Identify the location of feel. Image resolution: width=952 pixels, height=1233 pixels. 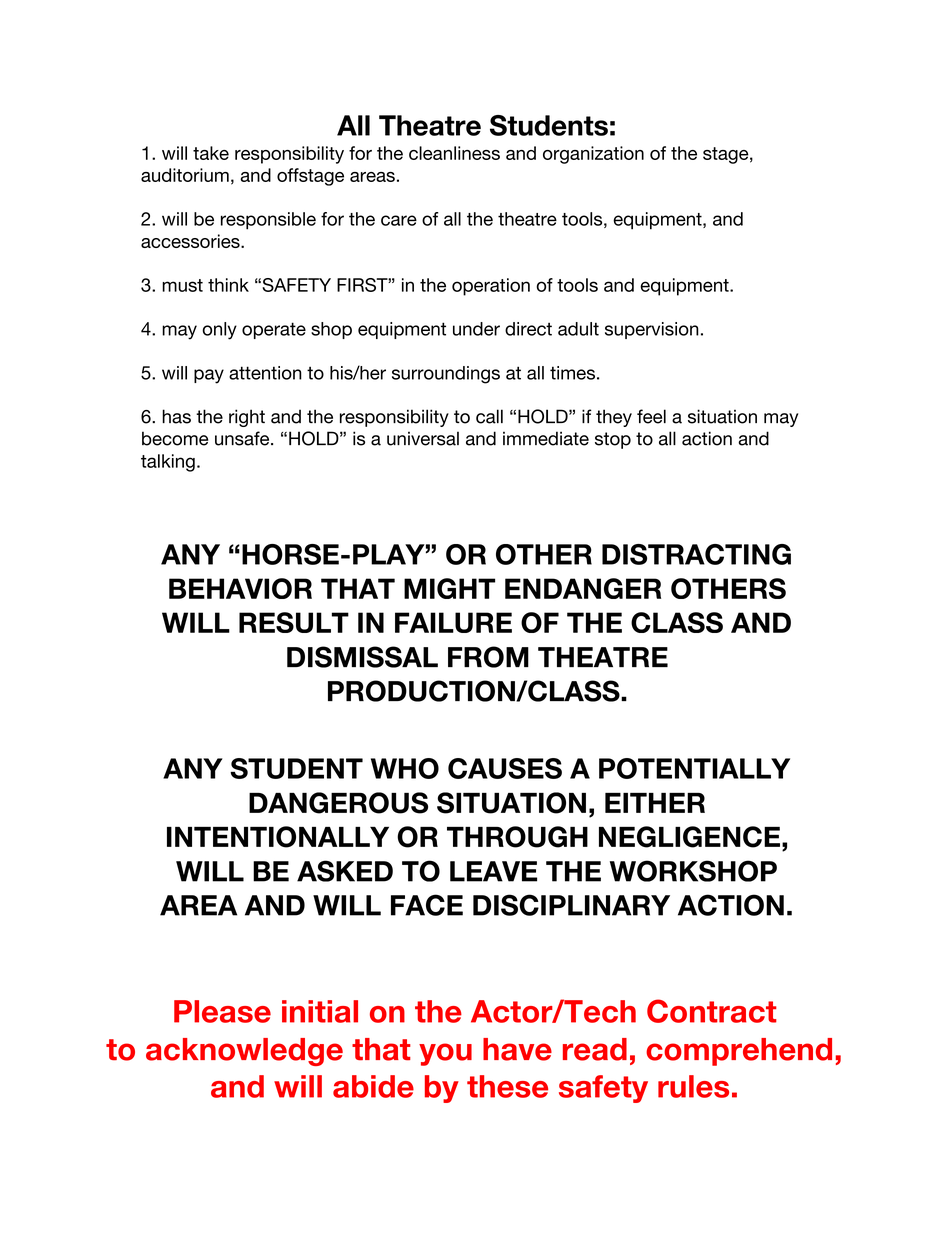
(651, 416).
